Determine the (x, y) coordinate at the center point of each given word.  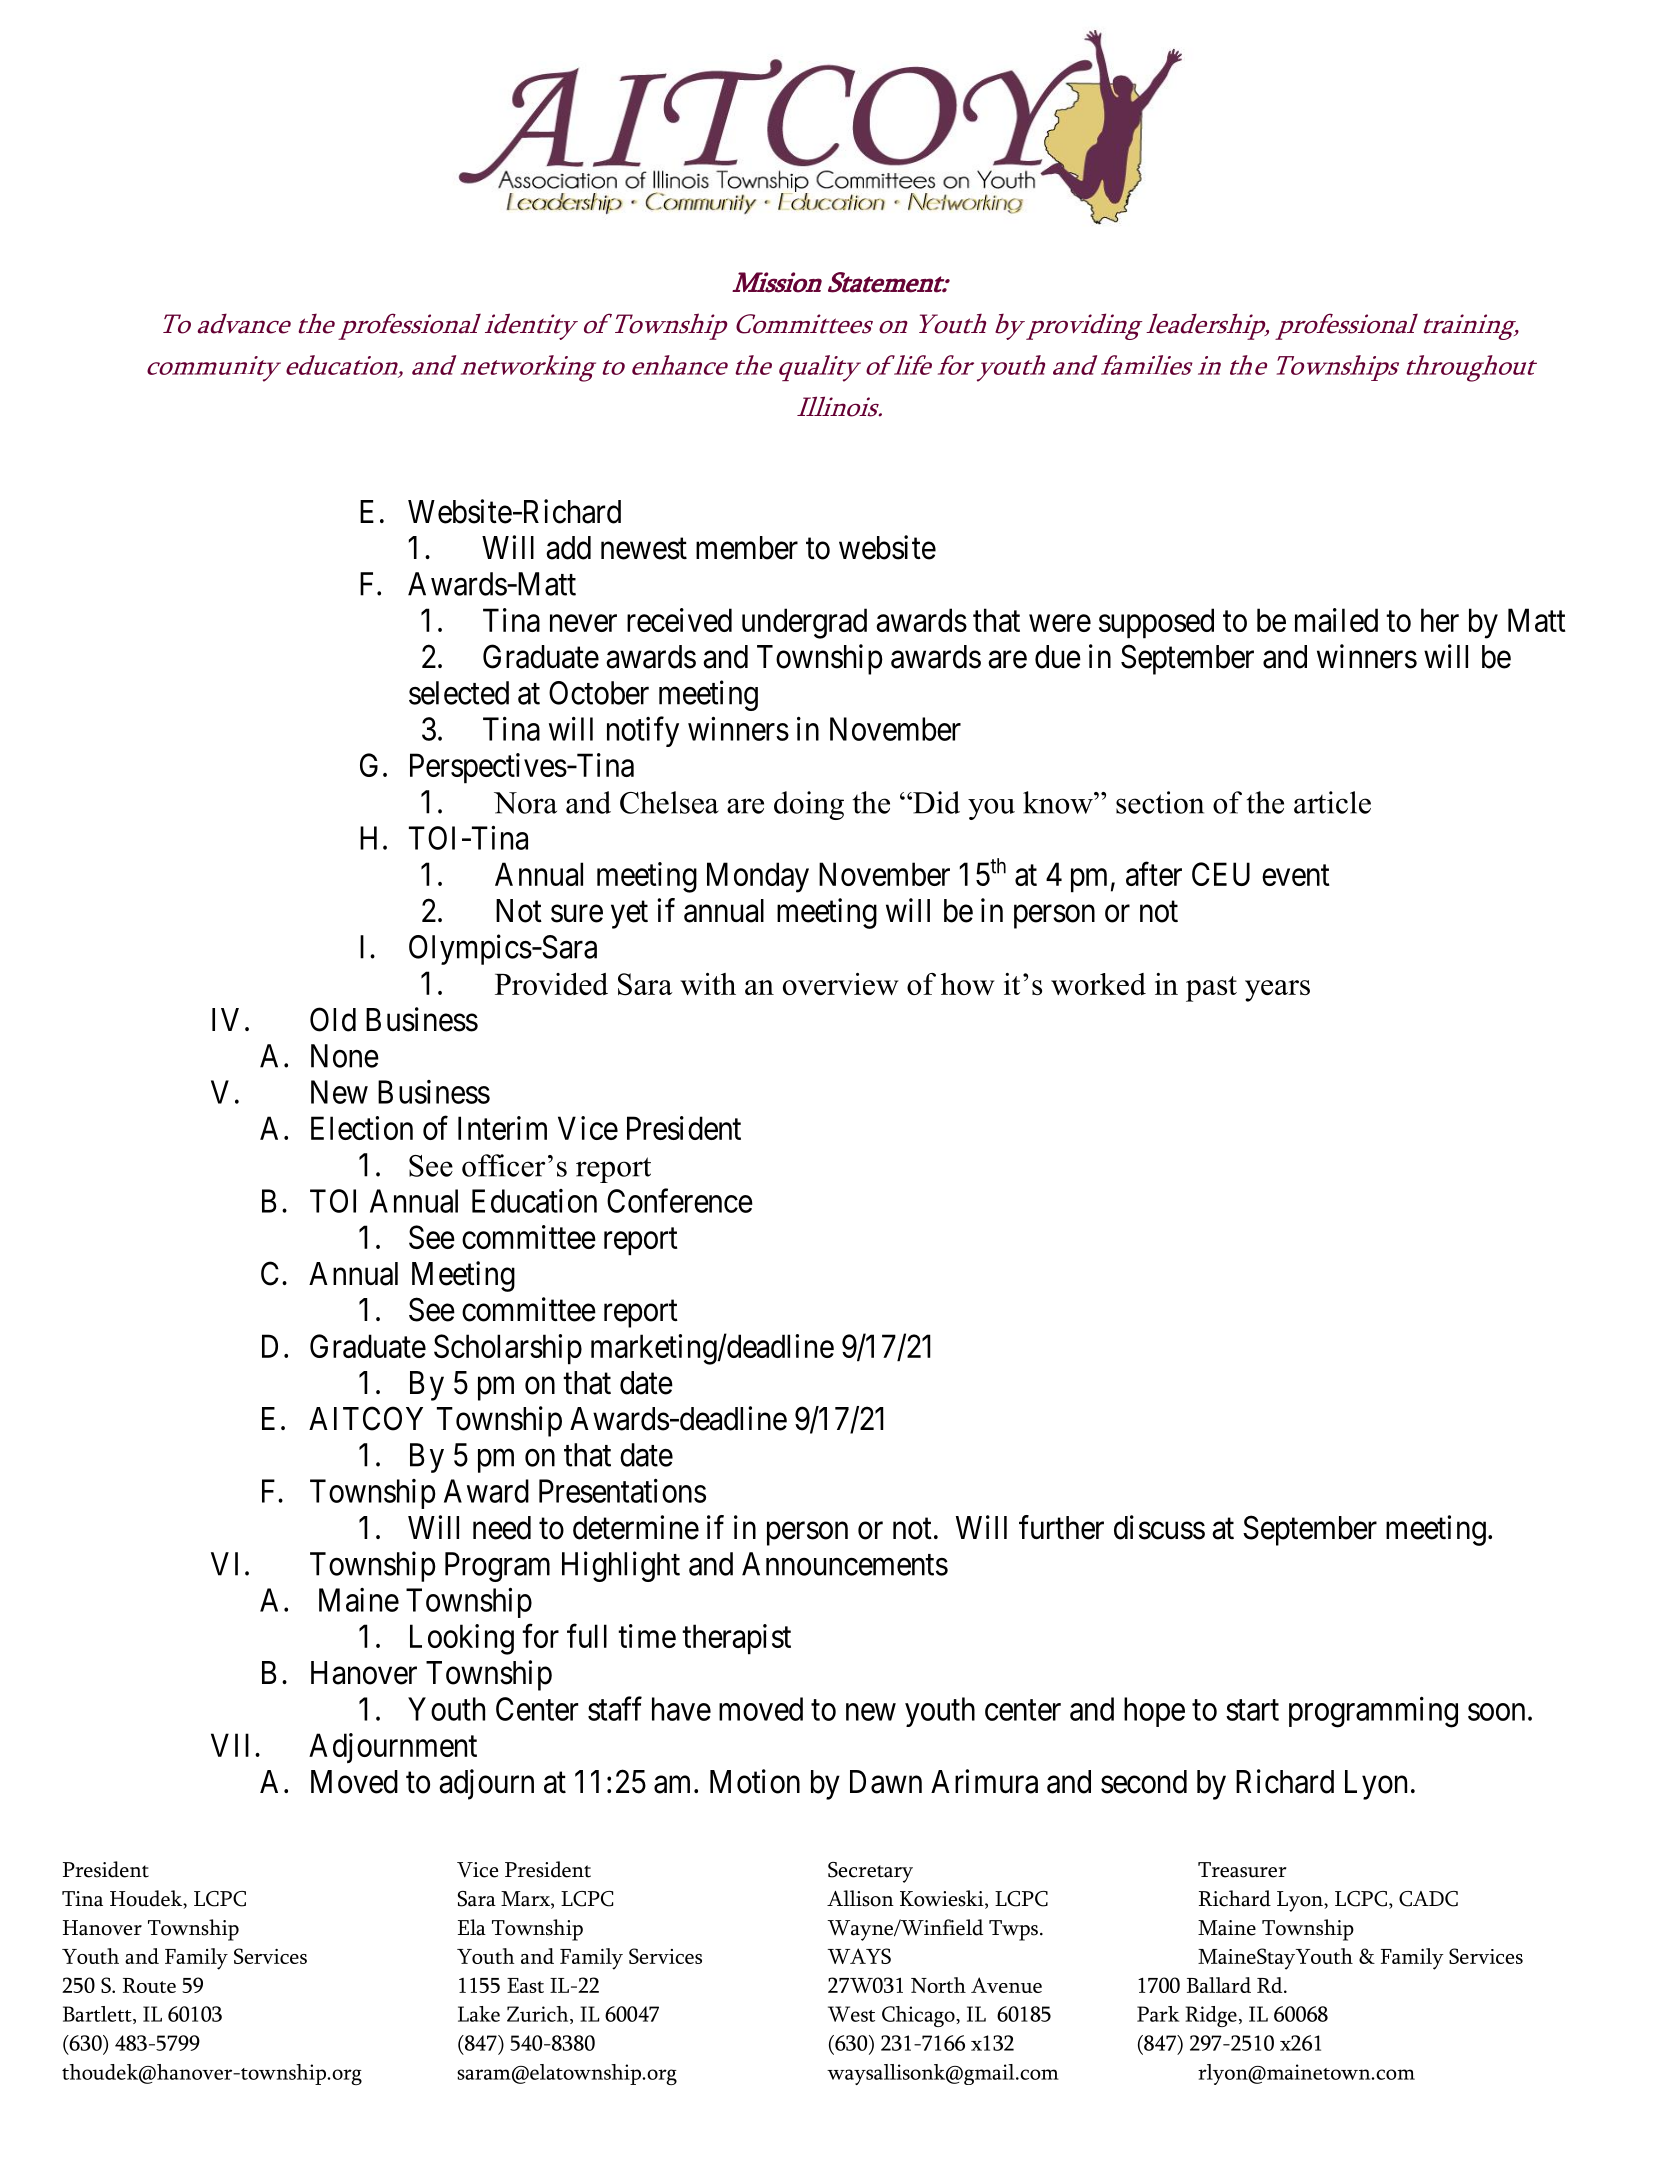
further (1061, 1527)
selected (459, 693)
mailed (1336, 620)
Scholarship (508, 1349)
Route (149, 1985)
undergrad (804, 623)
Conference (680, 1200)
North (938, 1985)
